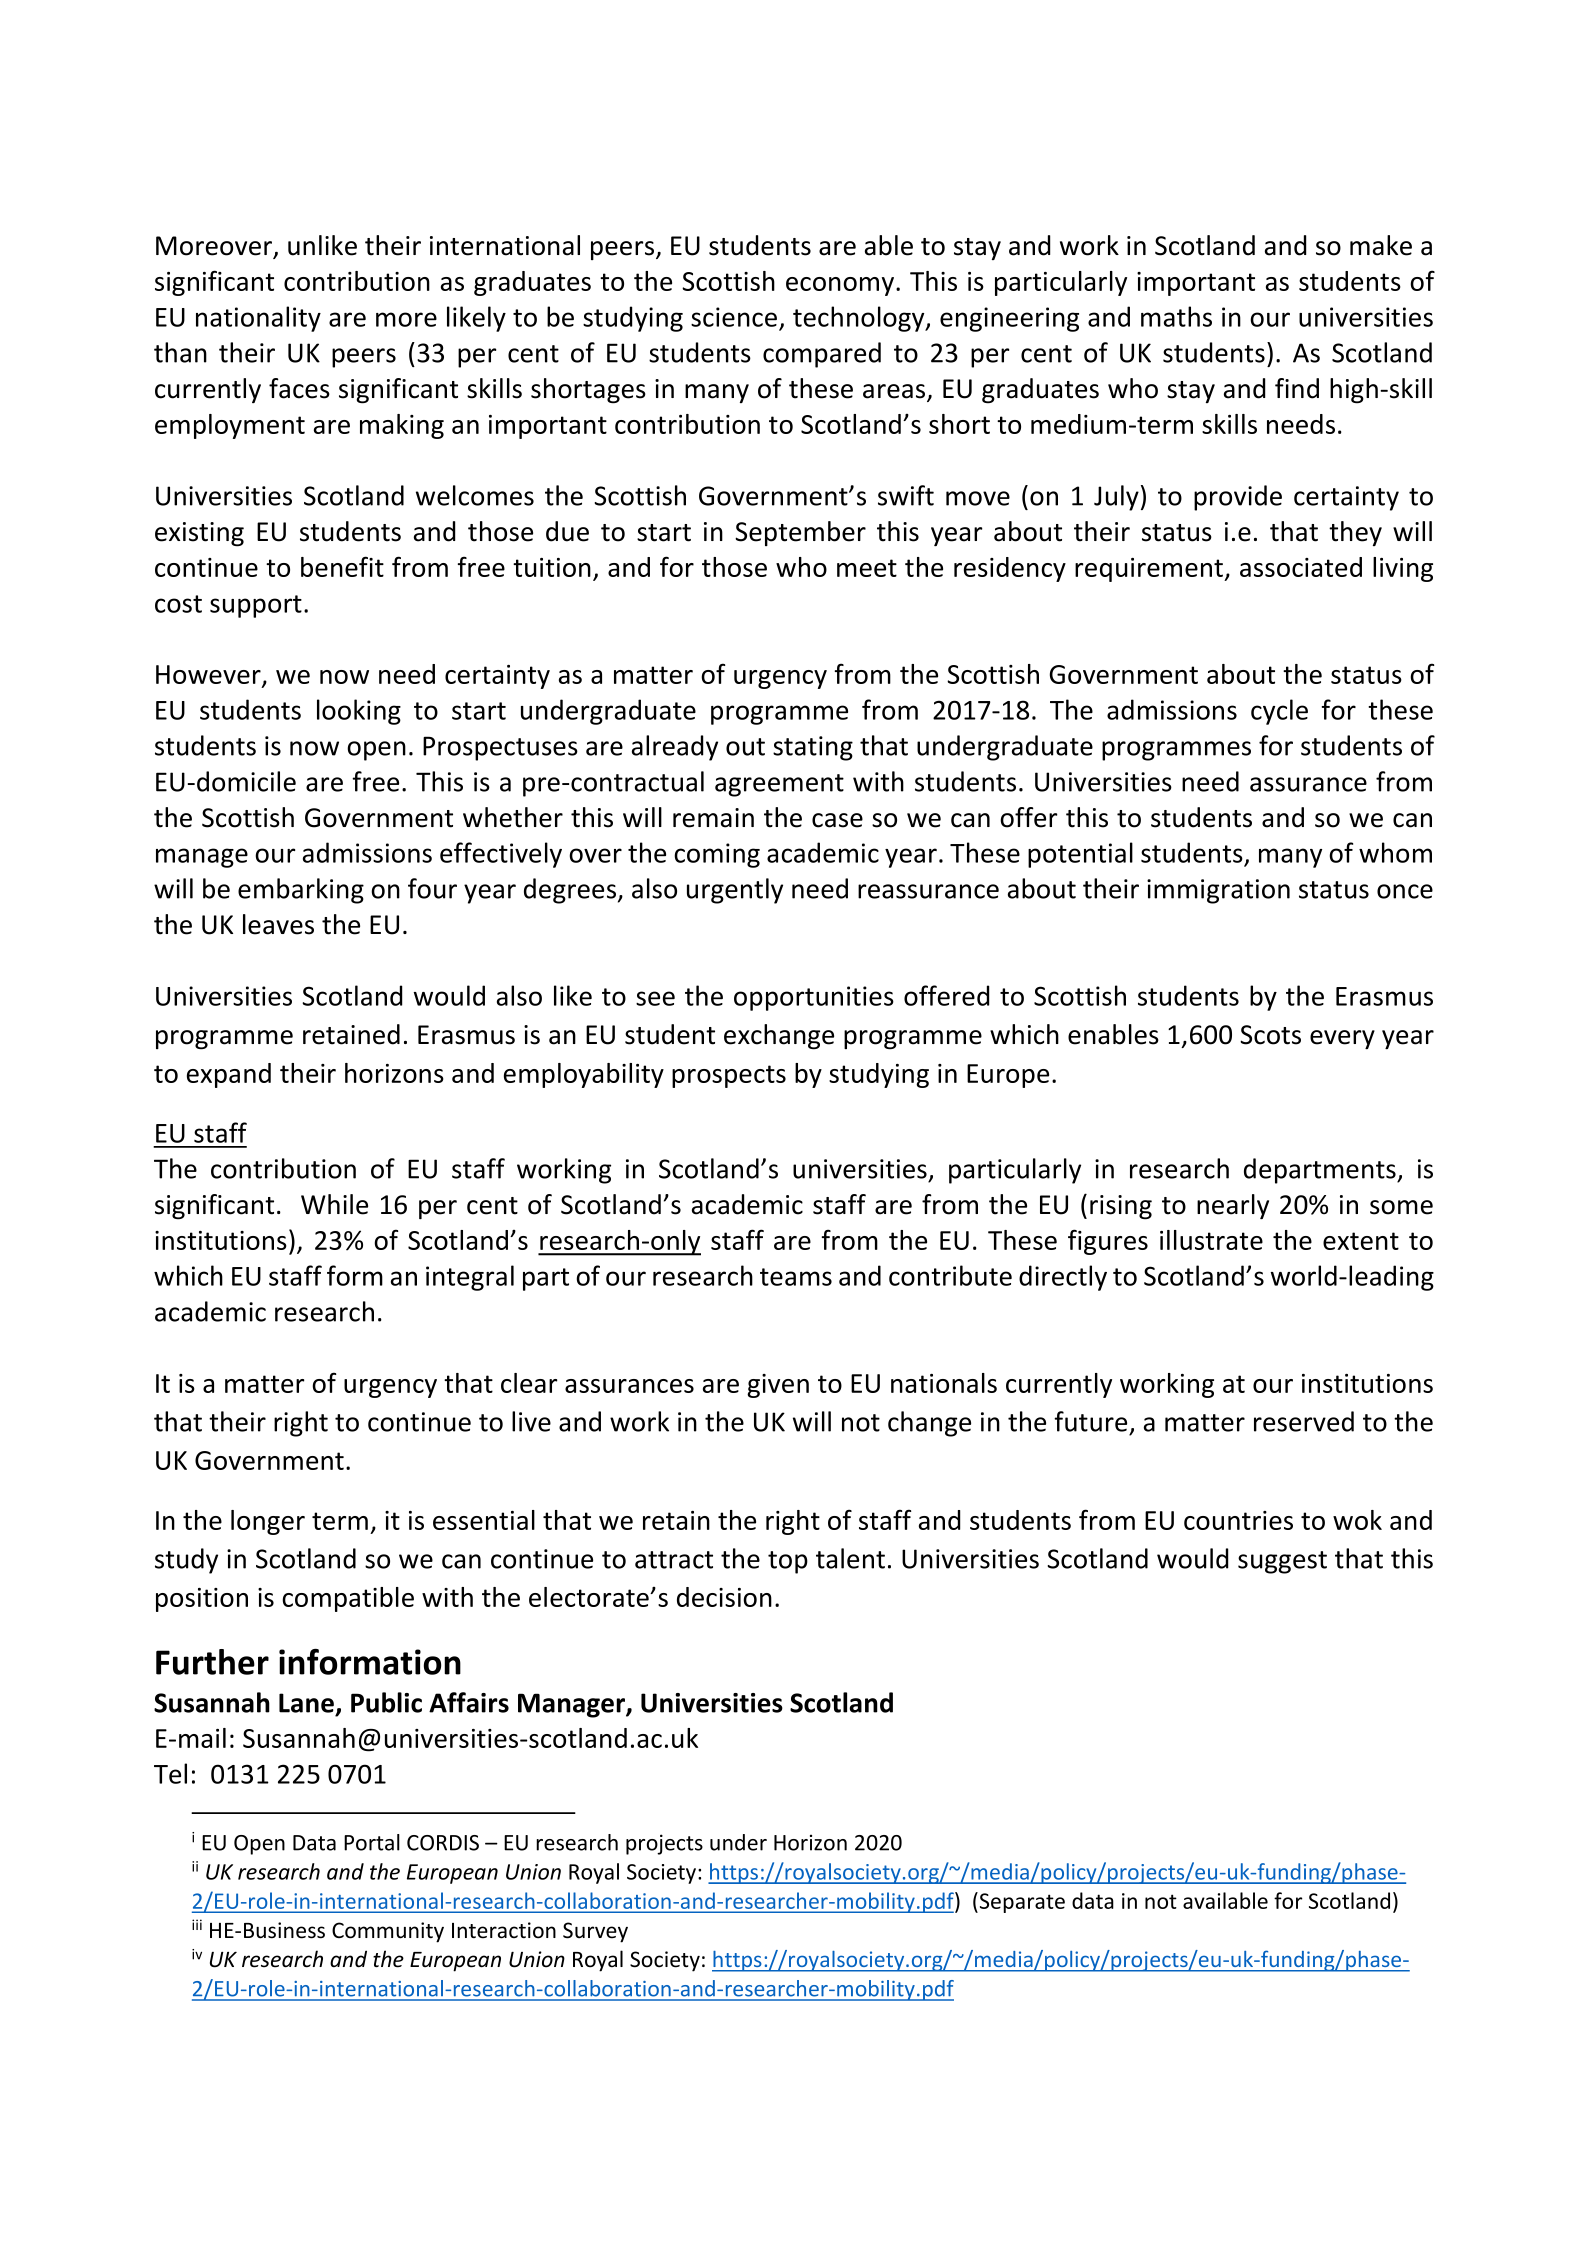  I want to click on maths, so click(1176, 316).
